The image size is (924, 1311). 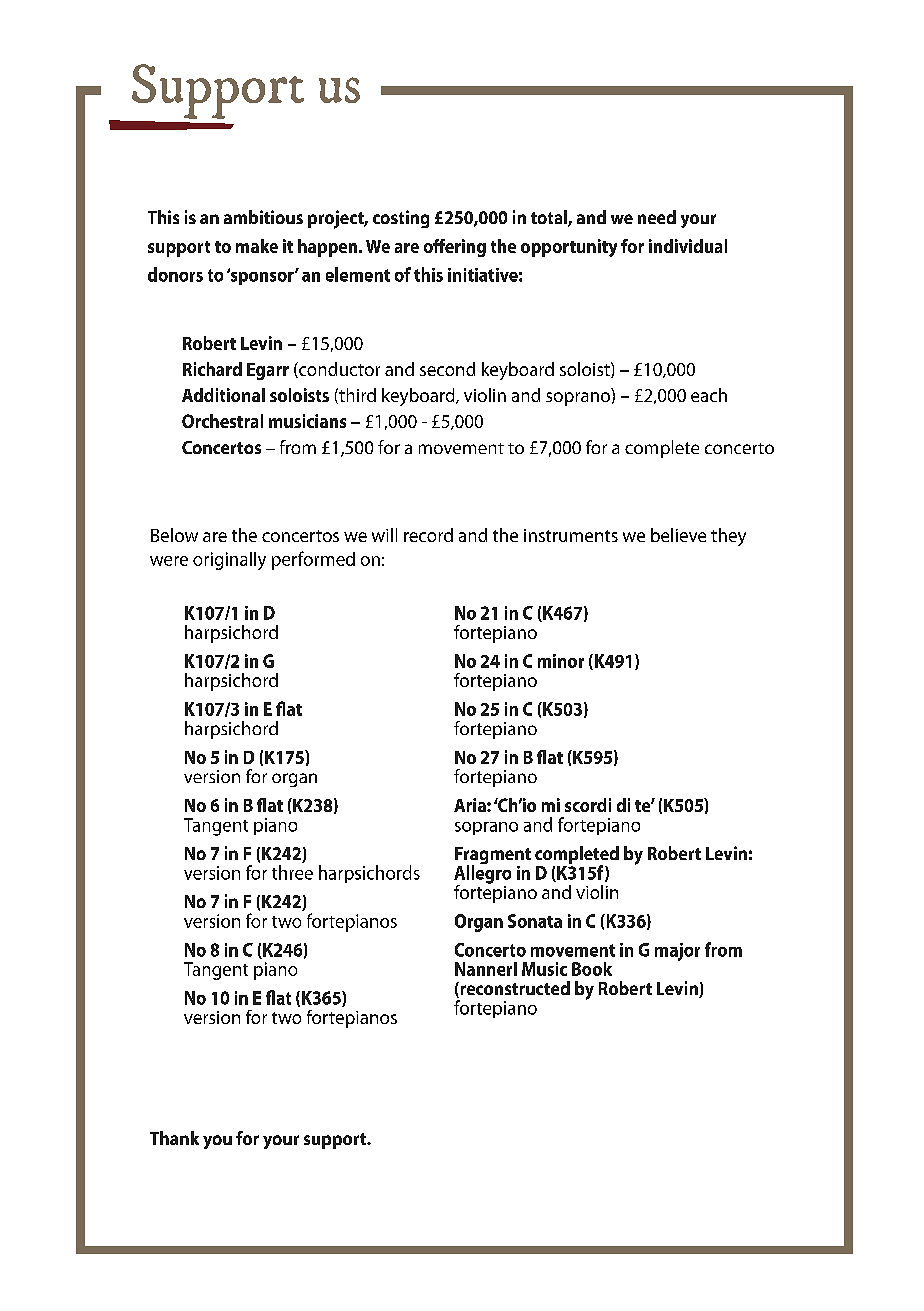 I want to click on Book, so click(x=592, y=969).
